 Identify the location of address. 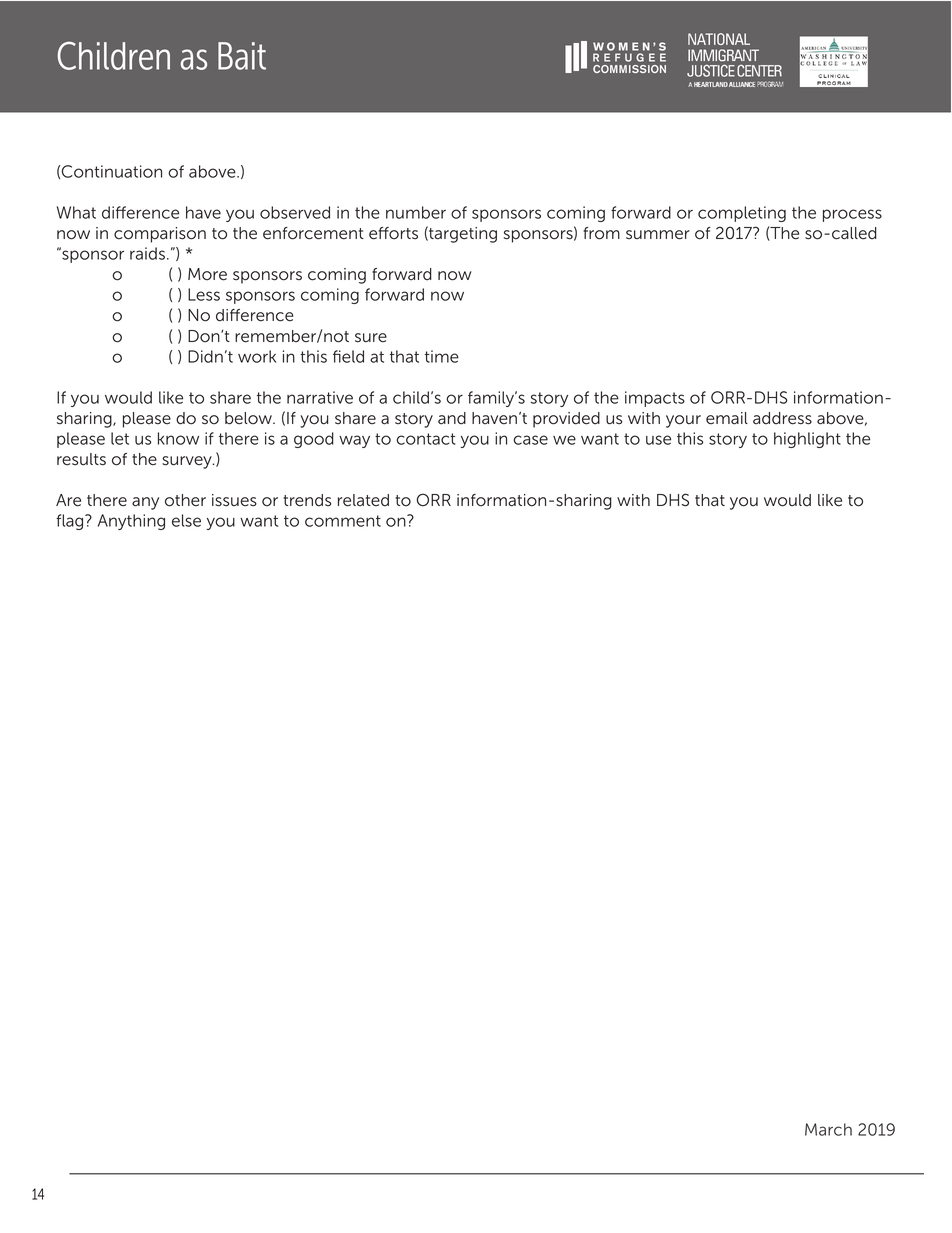
(782, 418).
